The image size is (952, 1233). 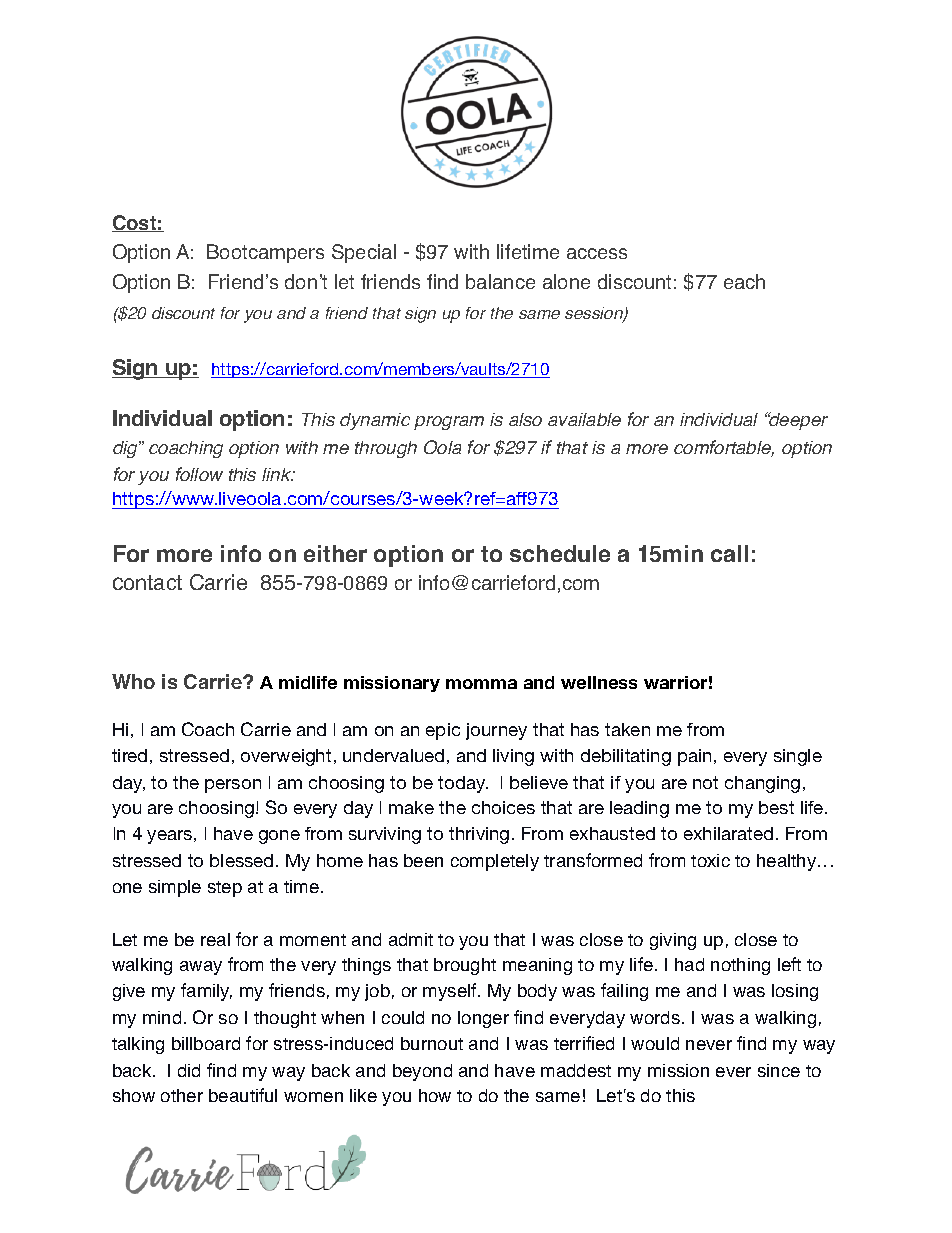 I want to click on wellness, so click(x=599, y=682).
